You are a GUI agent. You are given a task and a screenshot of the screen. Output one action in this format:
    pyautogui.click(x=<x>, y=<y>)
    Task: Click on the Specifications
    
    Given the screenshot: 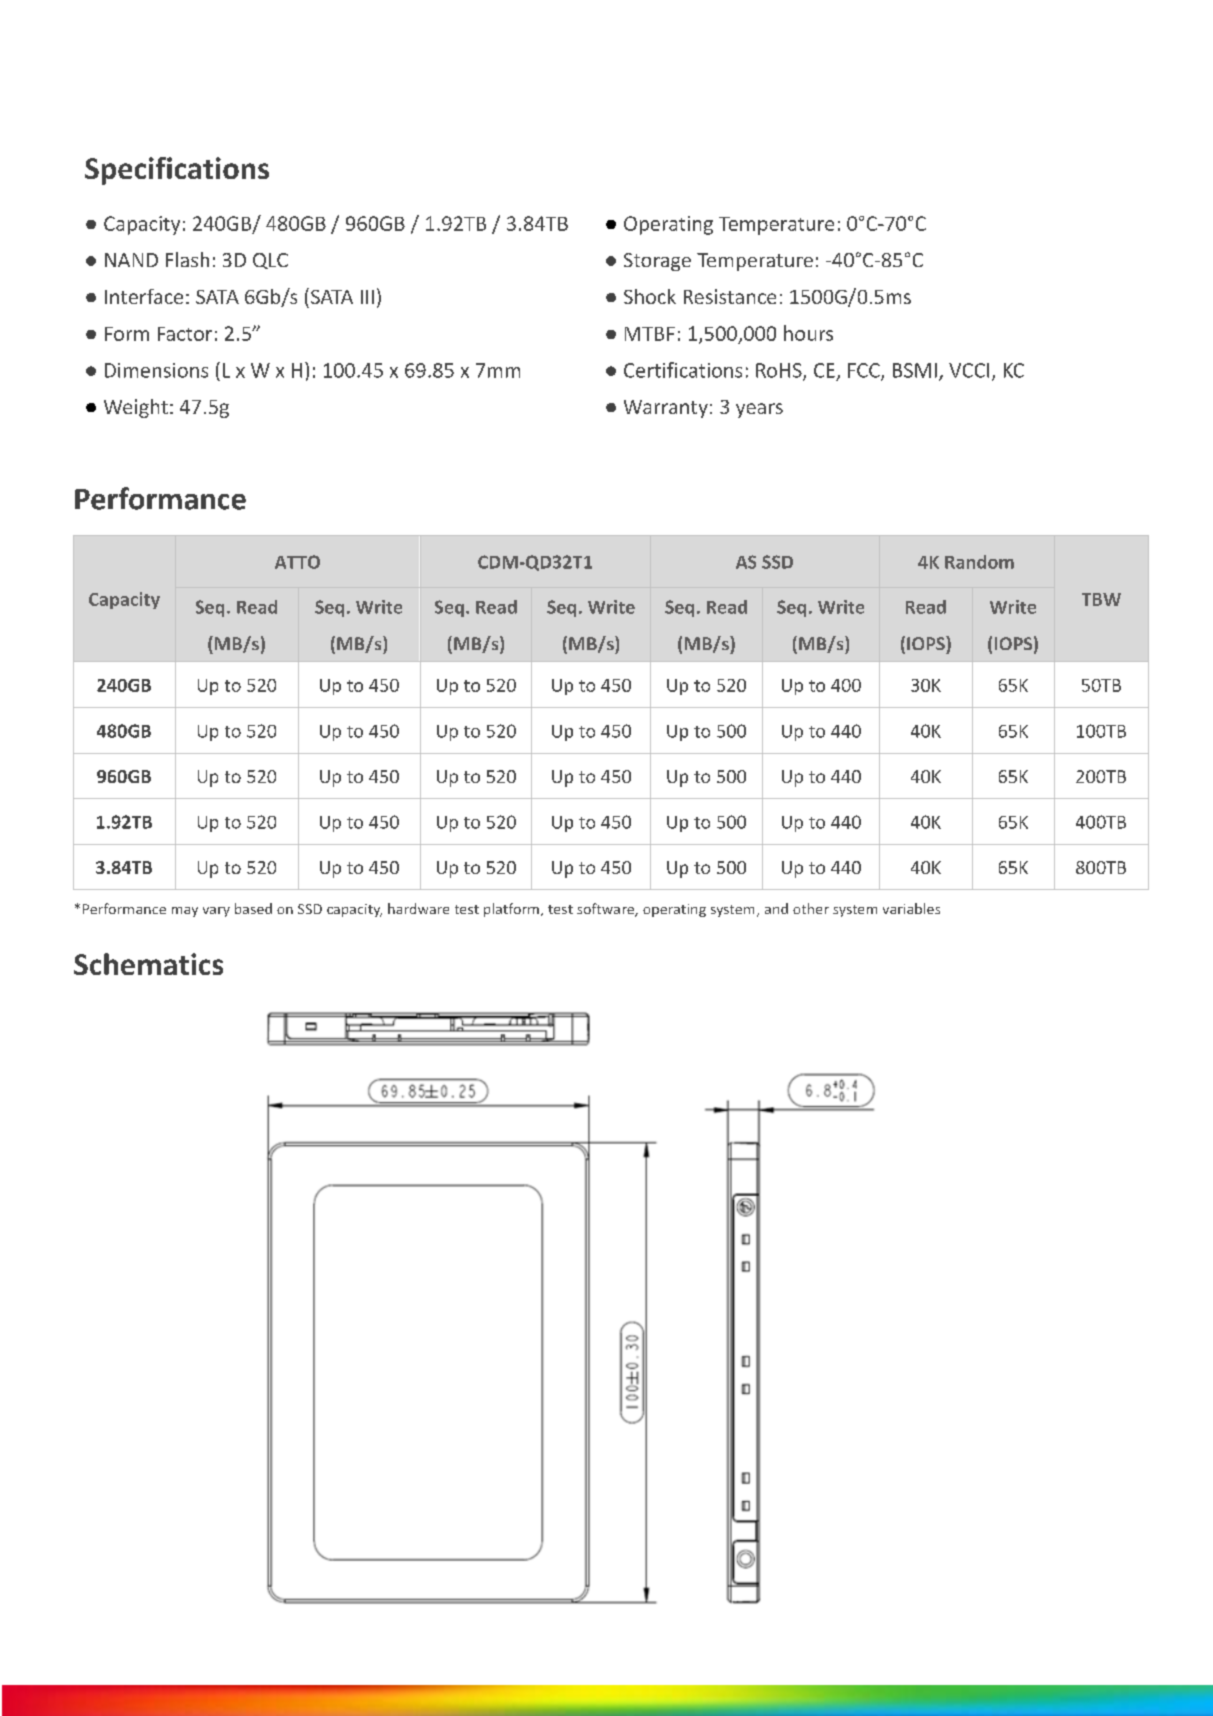 What is the action you would take?
    pyautogui.click(x=177, y=171)
